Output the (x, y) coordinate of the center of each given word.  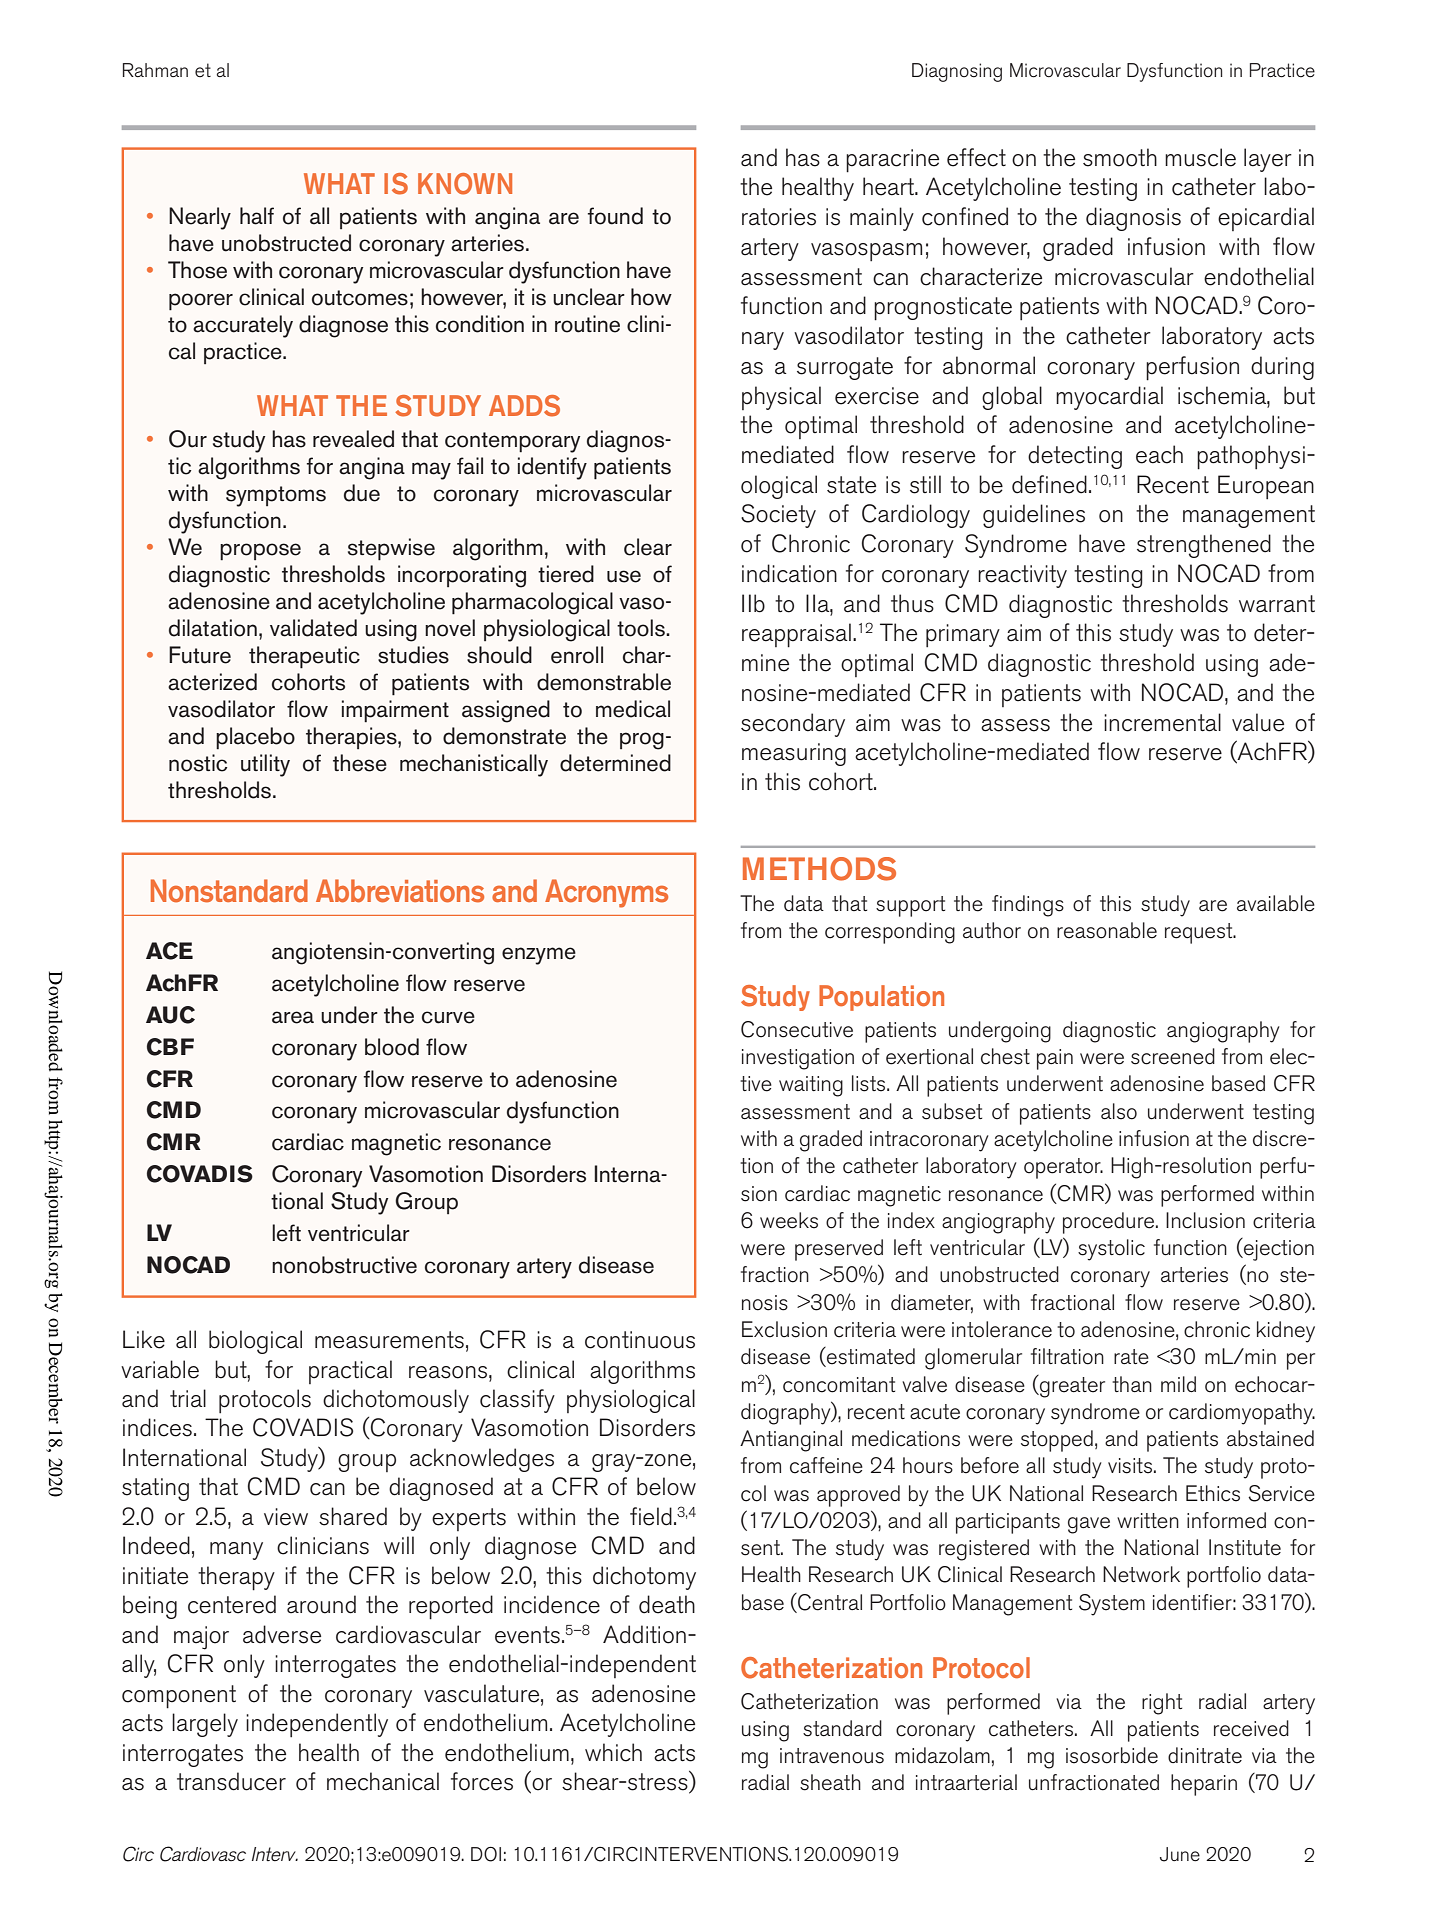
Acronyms (606, 893)
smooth (1120, 157)
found (615, 216)
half (257, 216)
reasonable (1107, 930)
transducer (231, 1781)
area (293, 1017)
